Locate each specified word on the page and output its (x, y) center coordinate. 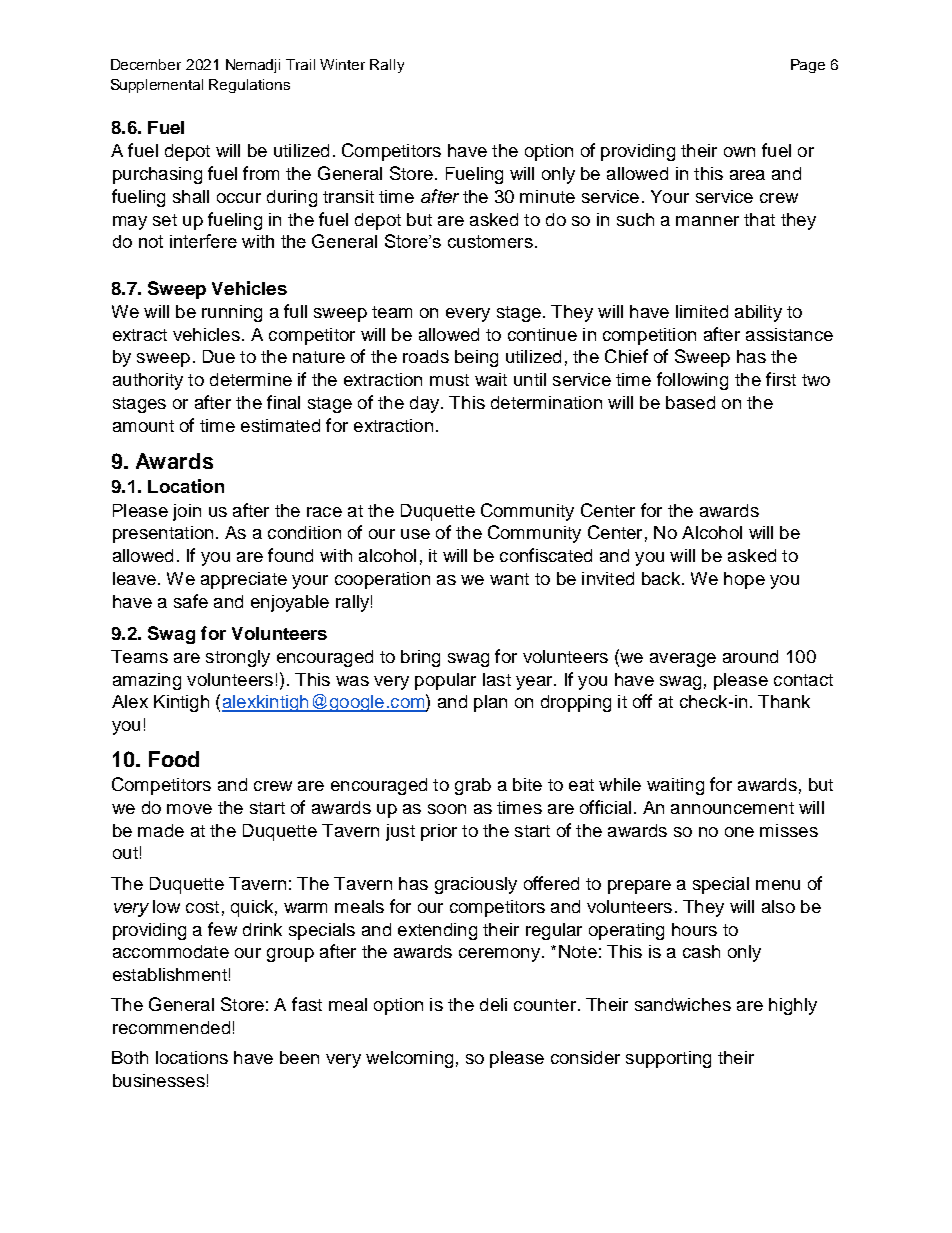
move (189, 809)
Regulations (249, 86)
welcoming (409, 1059)
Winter (342, 64)
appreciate (244, 580)
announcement (732, 808)
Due (219, 356)
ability (758, 313)
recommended (171, 1027)
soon (447, 809)
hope (744, 580)
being (476, 358)
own (739, 152)
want (509, 579)
